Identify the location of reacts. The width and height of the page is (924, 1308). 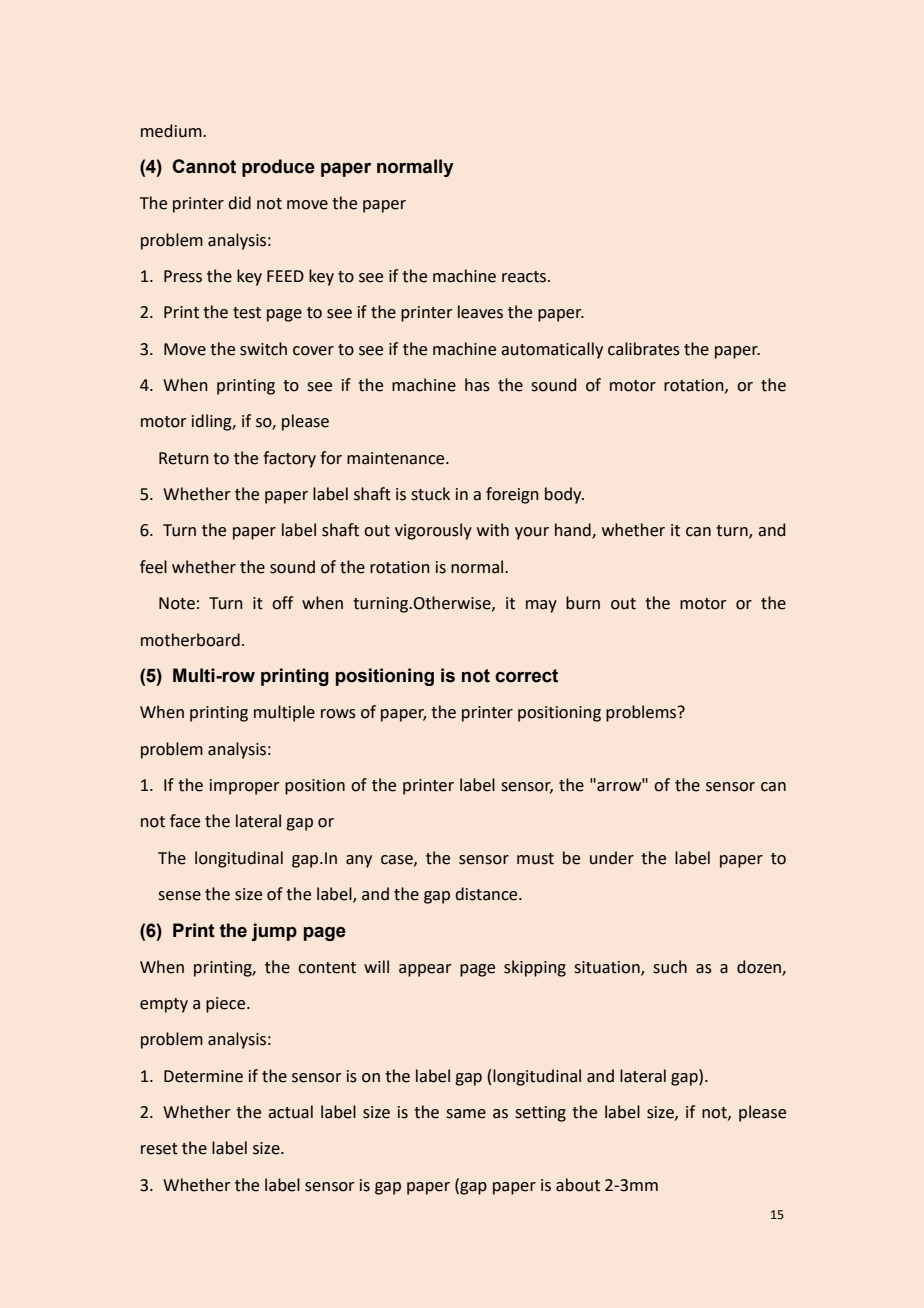
(525, 277).
